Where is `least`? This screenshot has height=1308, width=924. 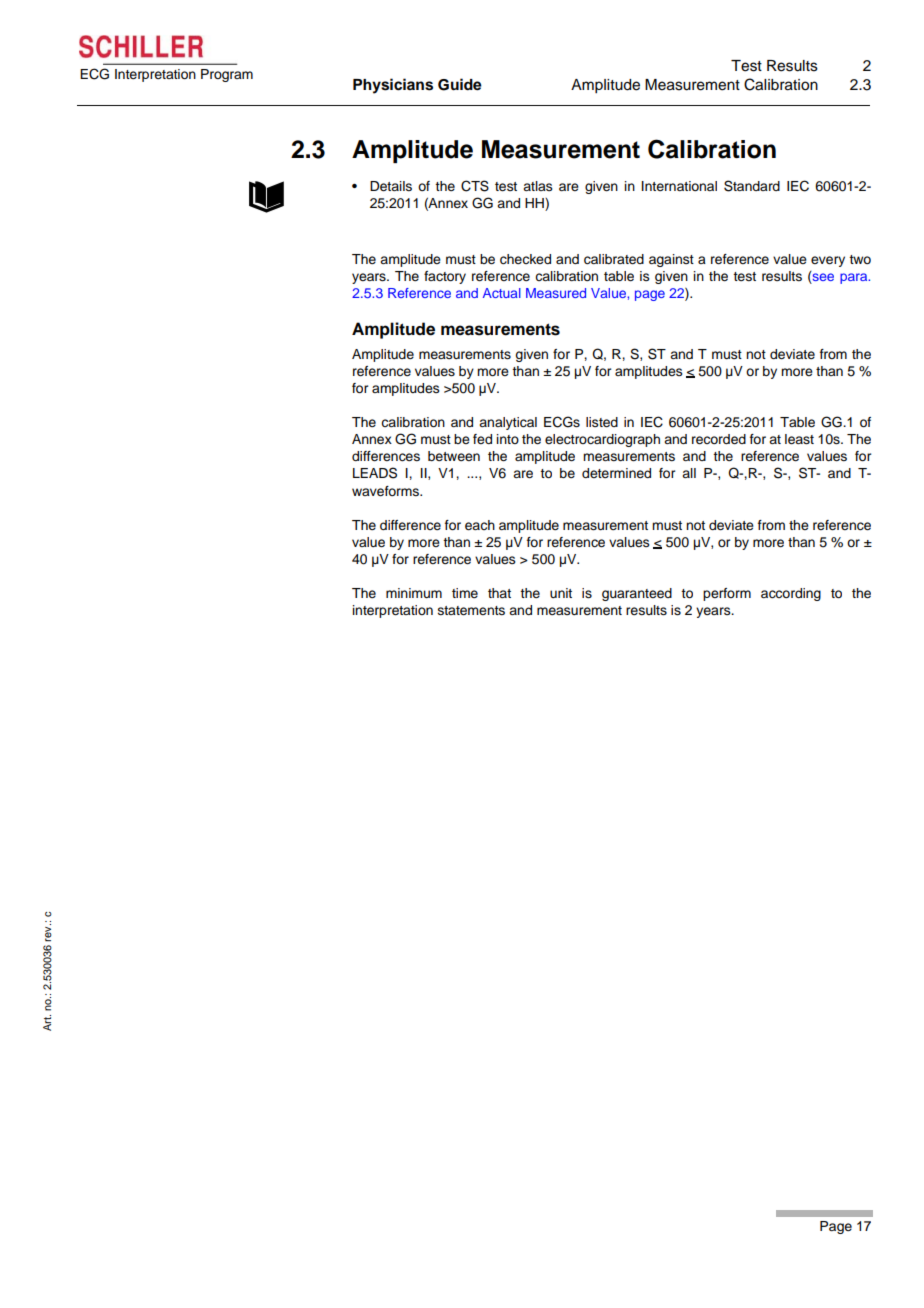
least is located at coordinates (799, 439).
